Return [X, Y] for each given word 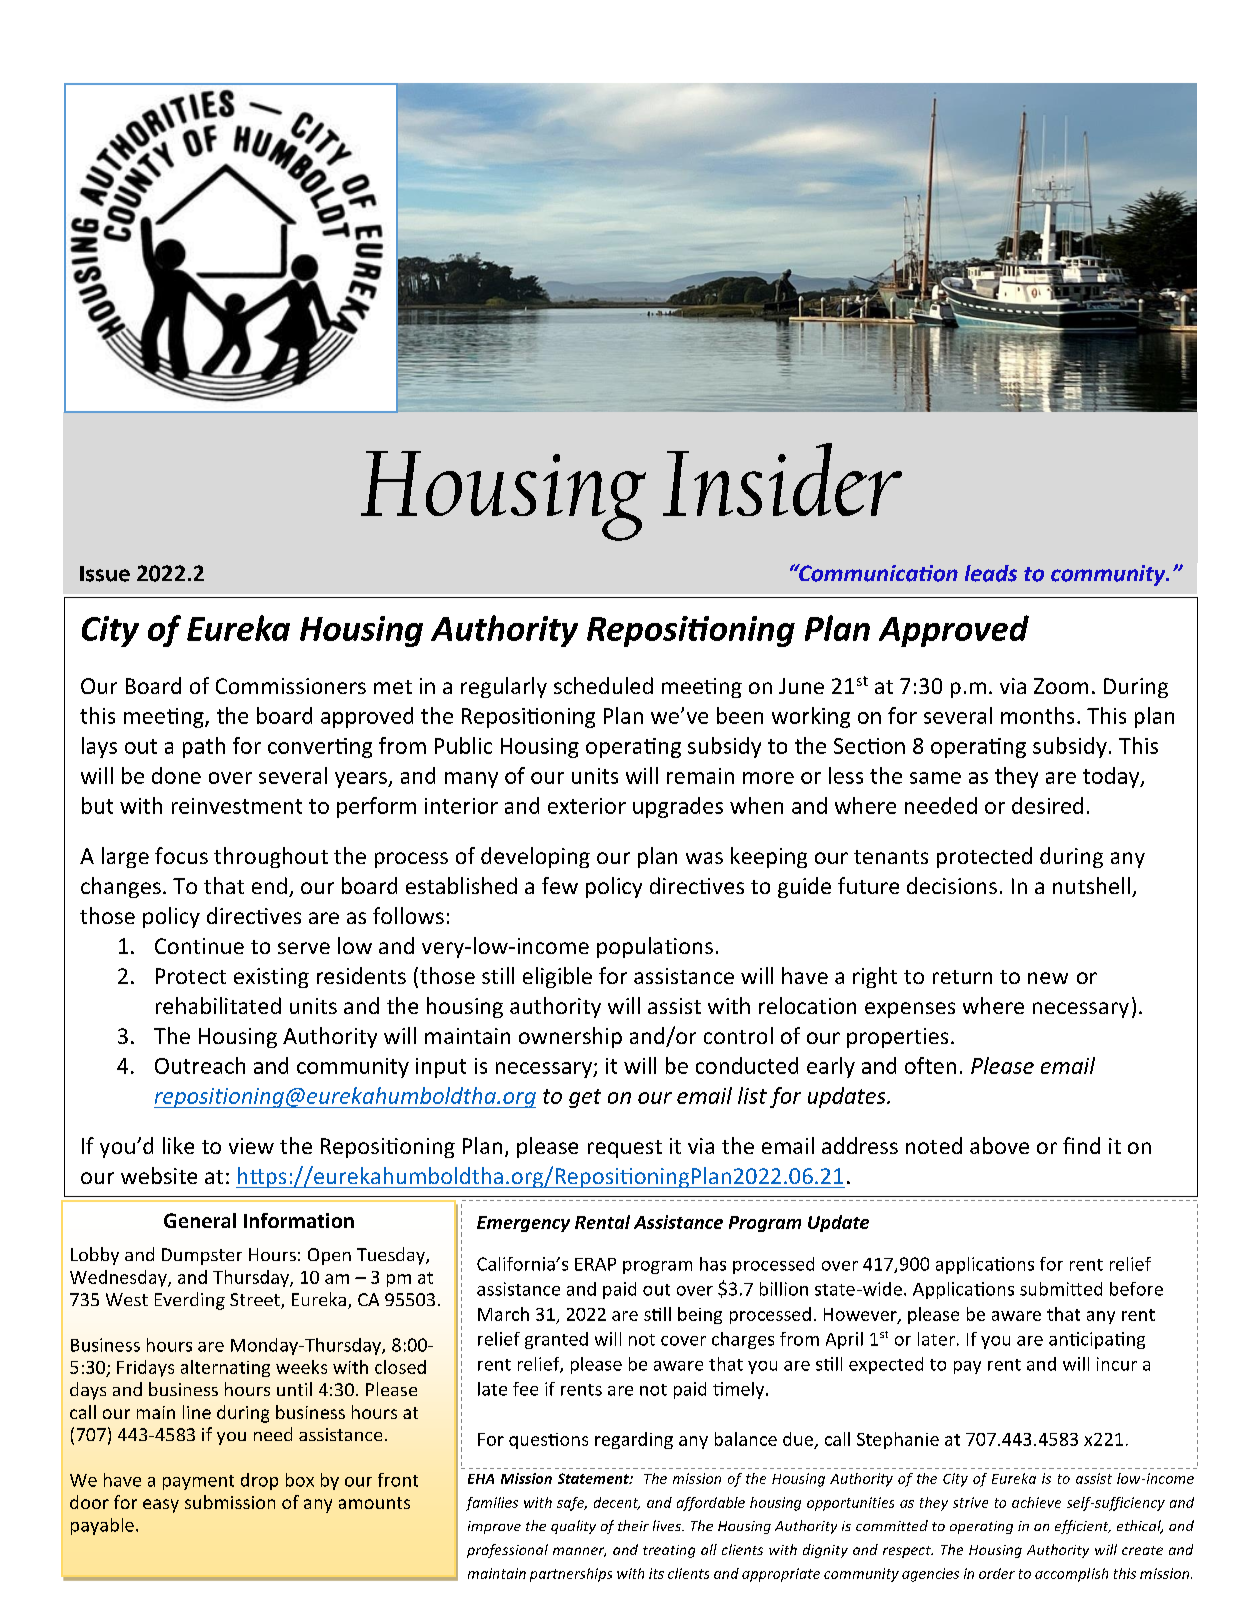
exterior [587, 806]
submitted [1061, 1289]
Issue [105, 574]
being [700, 1315]
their [633, 1525]
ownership [570, 1037]
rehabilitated [218, 1005]
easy [161, 1506]
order [997, 1573]
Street [256, 1301]
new [1048, 978]
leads [991, 573]
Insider [782, 479]
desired [1047, 805]
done [176, 775]
